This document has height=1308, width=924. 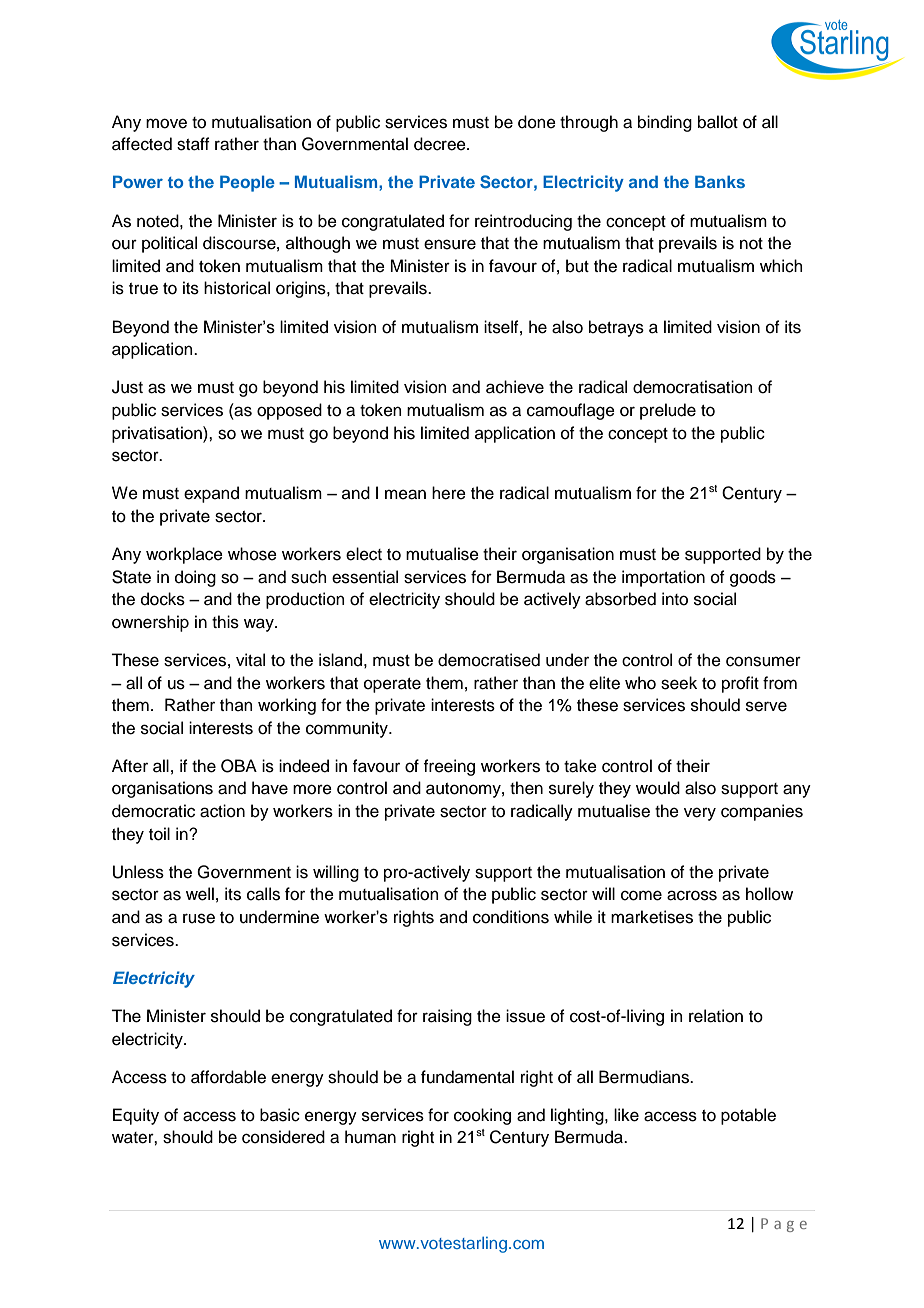 What do you see at coordinates (720, 181) in the document?
I see `Banks` at bounding box center [720, 181].
